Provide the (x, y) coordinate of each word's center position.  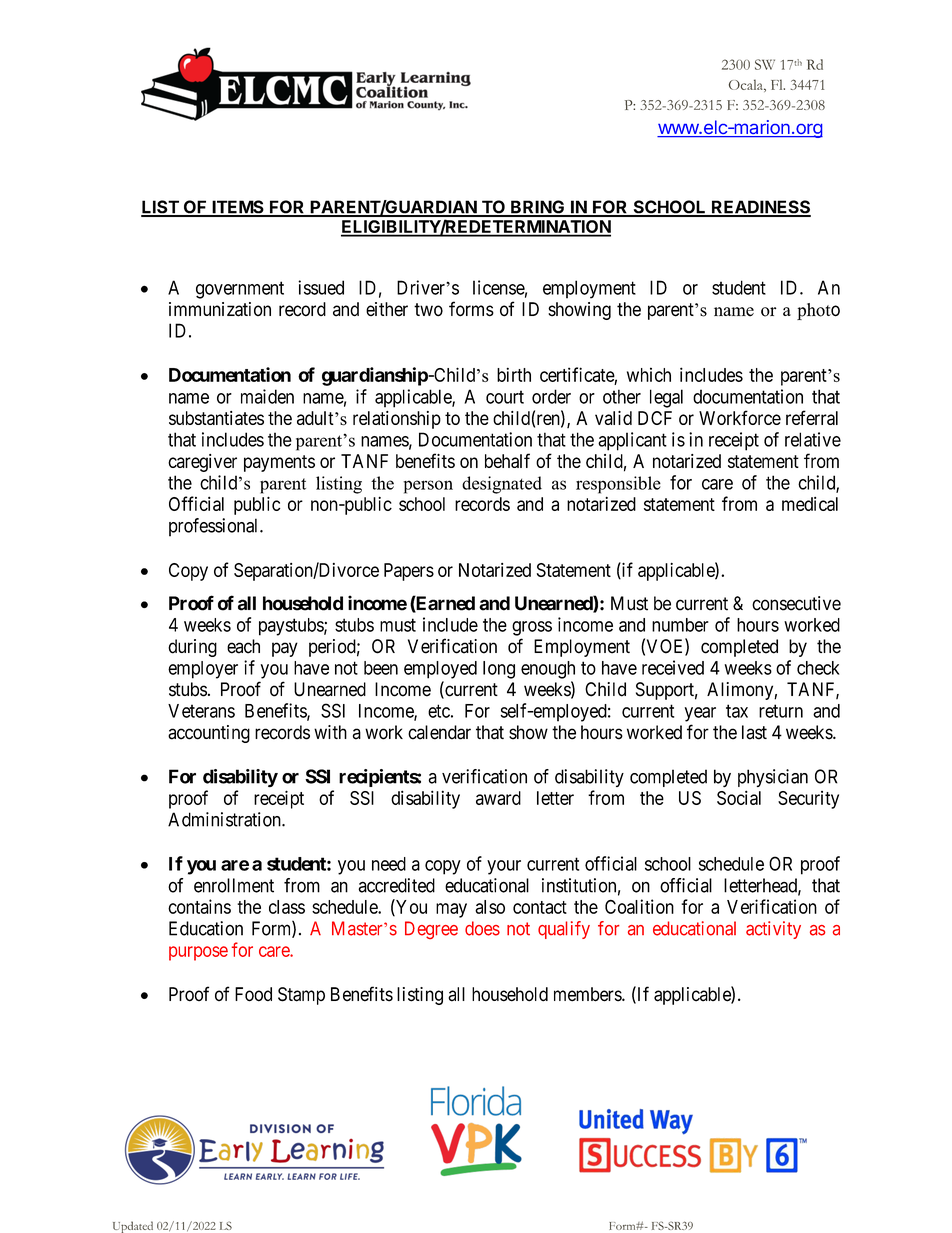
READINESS (760, 208)
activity (773, 930)
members (588, 994)
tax (737, 711)
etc (439, 711)
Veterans (201, 711)
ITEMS (238, 208)
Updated (133, 1227)
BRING (538, 208)
